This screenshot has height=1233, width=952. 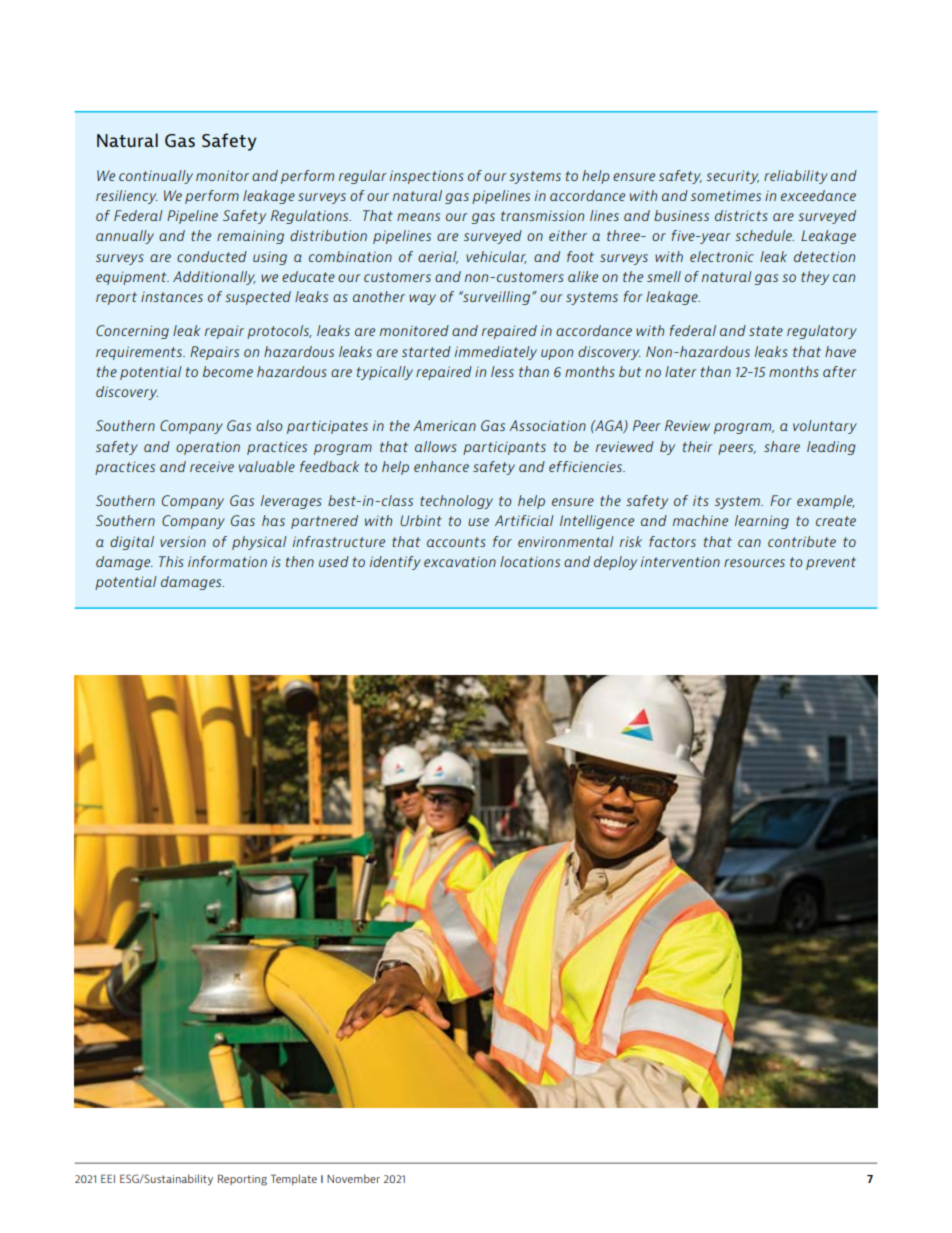 What do you see at coordinates (227, 561) in the screenshot?
I see `information` at bounding box center [227, 561].
